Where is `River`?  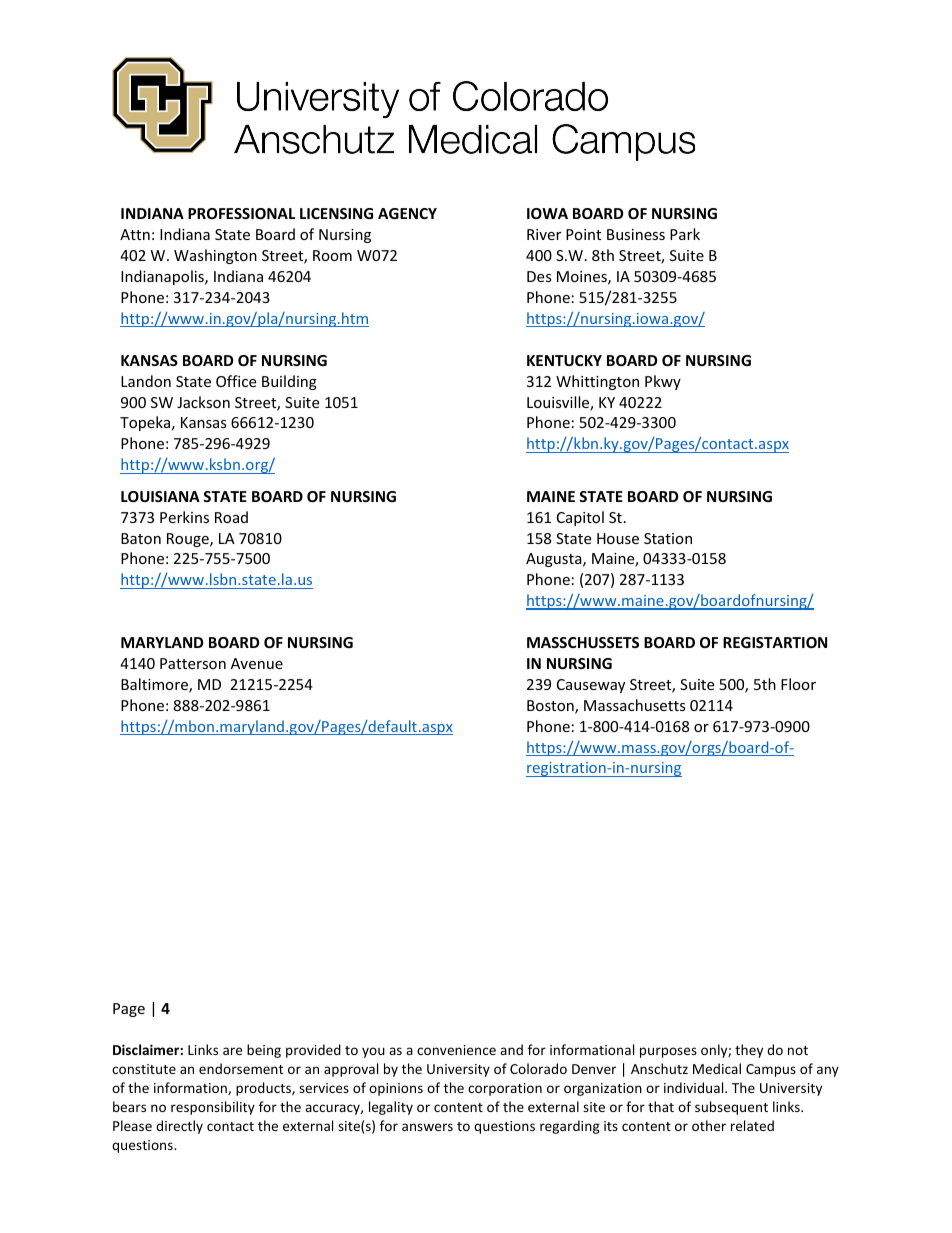
River is located at coordinates (544, 234).
